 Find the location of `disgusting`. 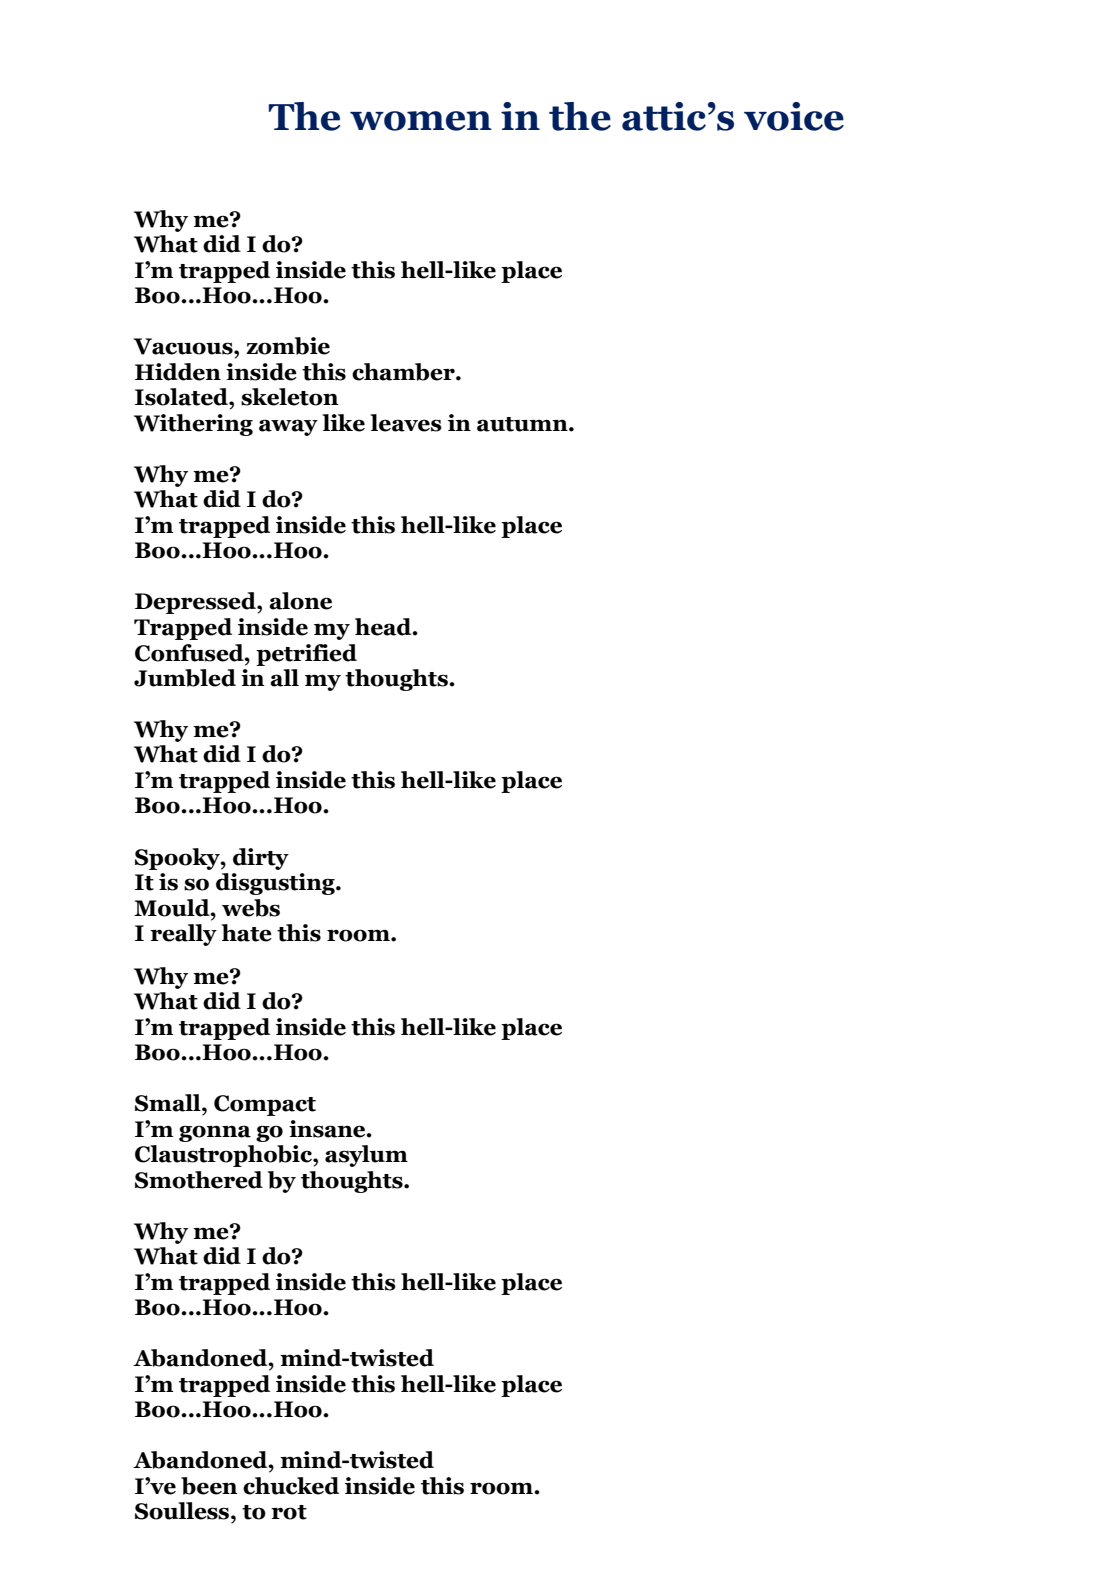

disgusting is located at coordinates (276, 884).
